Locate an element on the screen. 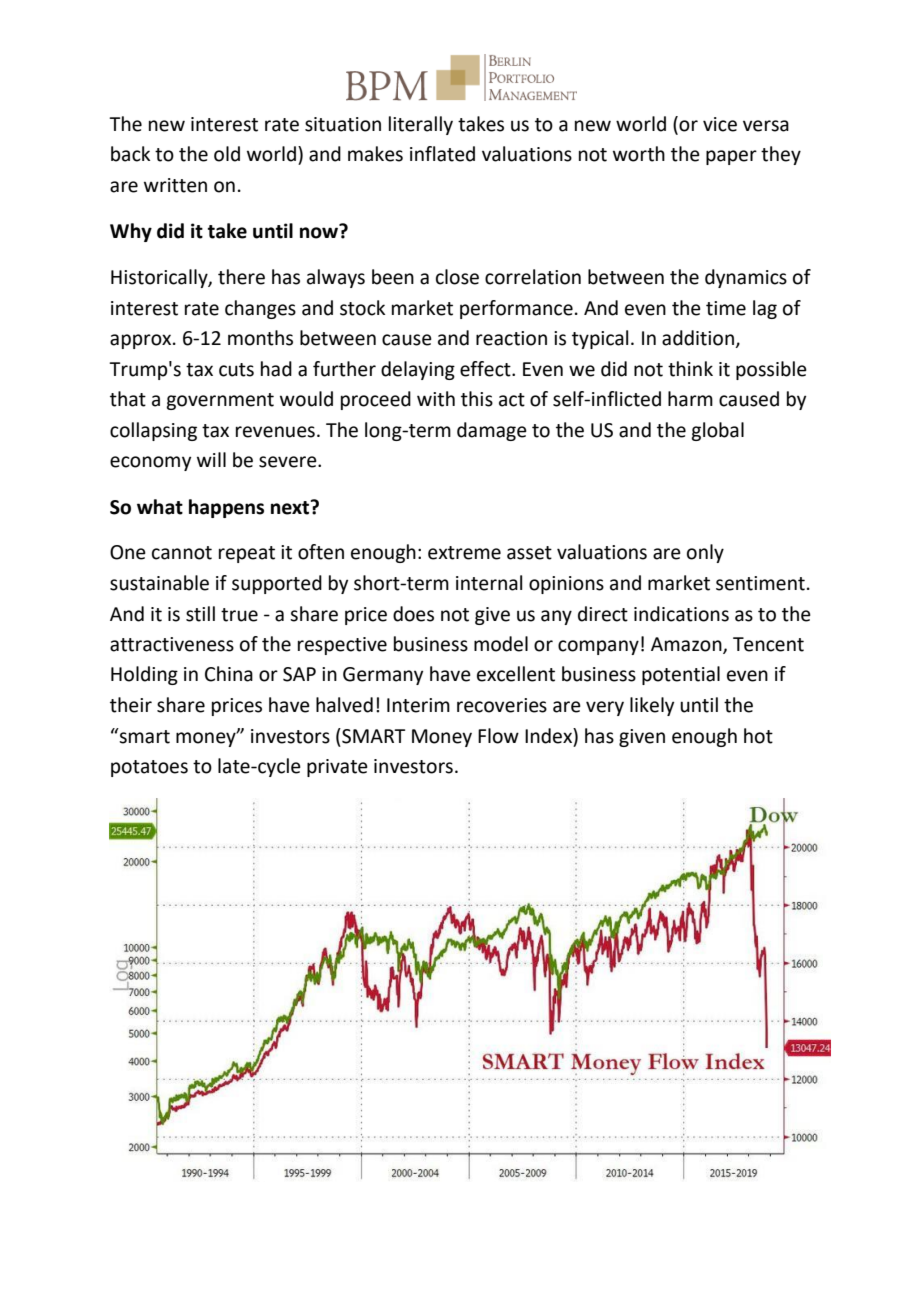 The width and height of the screenshot is (924, 1308). literally is located at coordinates (421, 125).
